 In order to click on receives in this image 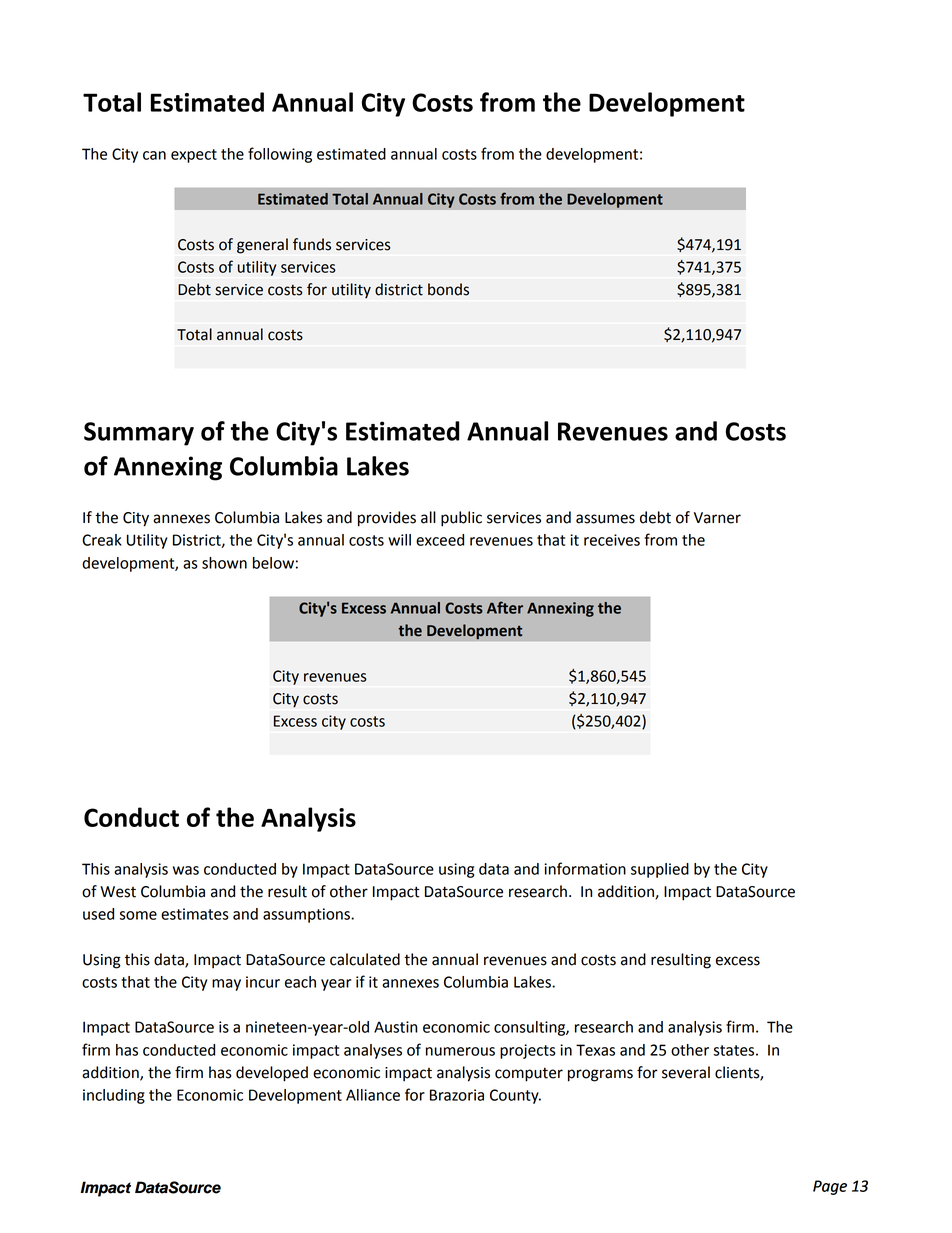, I will do `click(612, 540)`.
